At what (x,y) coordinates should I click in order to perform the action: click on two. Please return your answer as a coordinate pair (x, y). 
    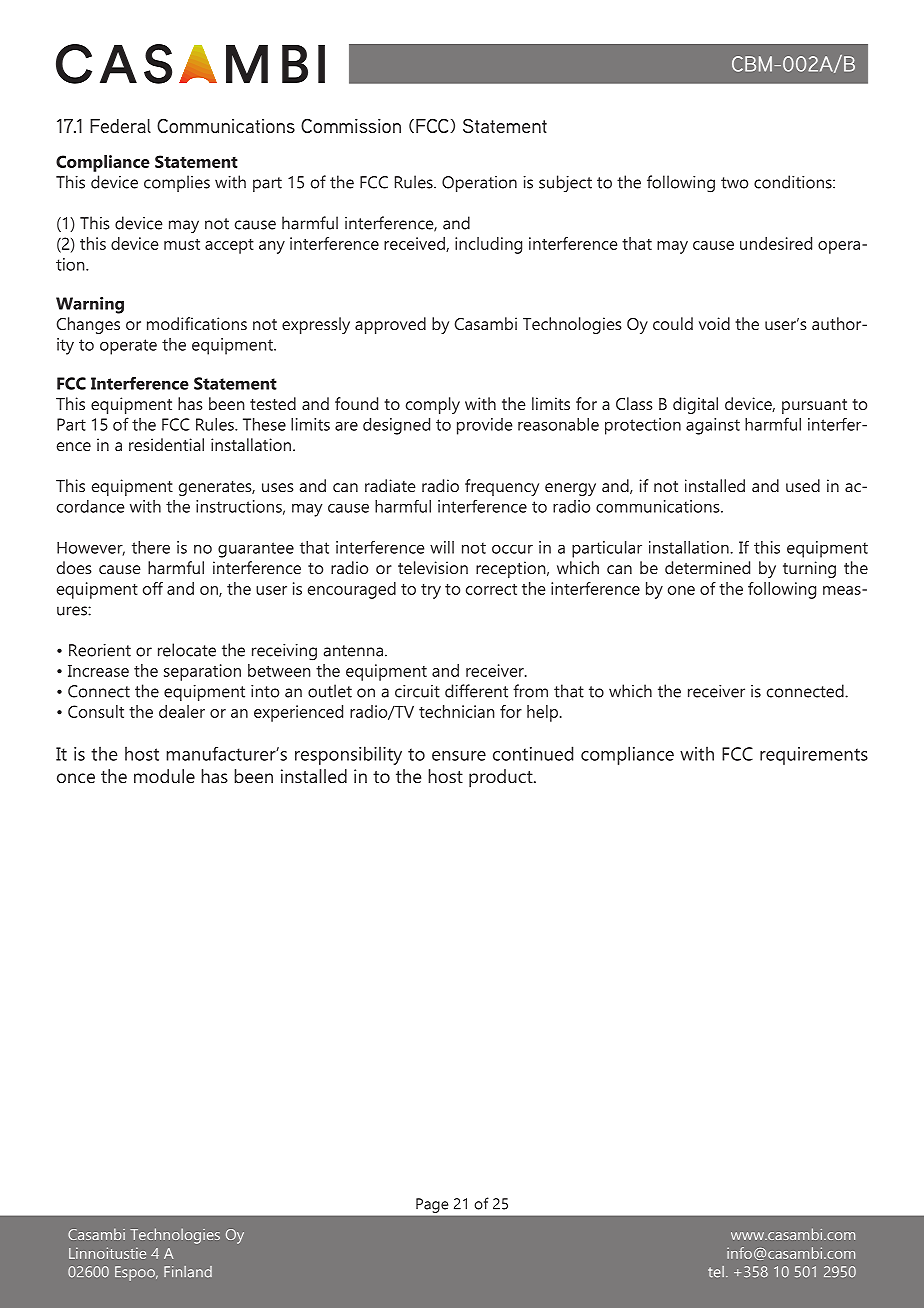
    Looking at the image, I should click on (734, 183).
